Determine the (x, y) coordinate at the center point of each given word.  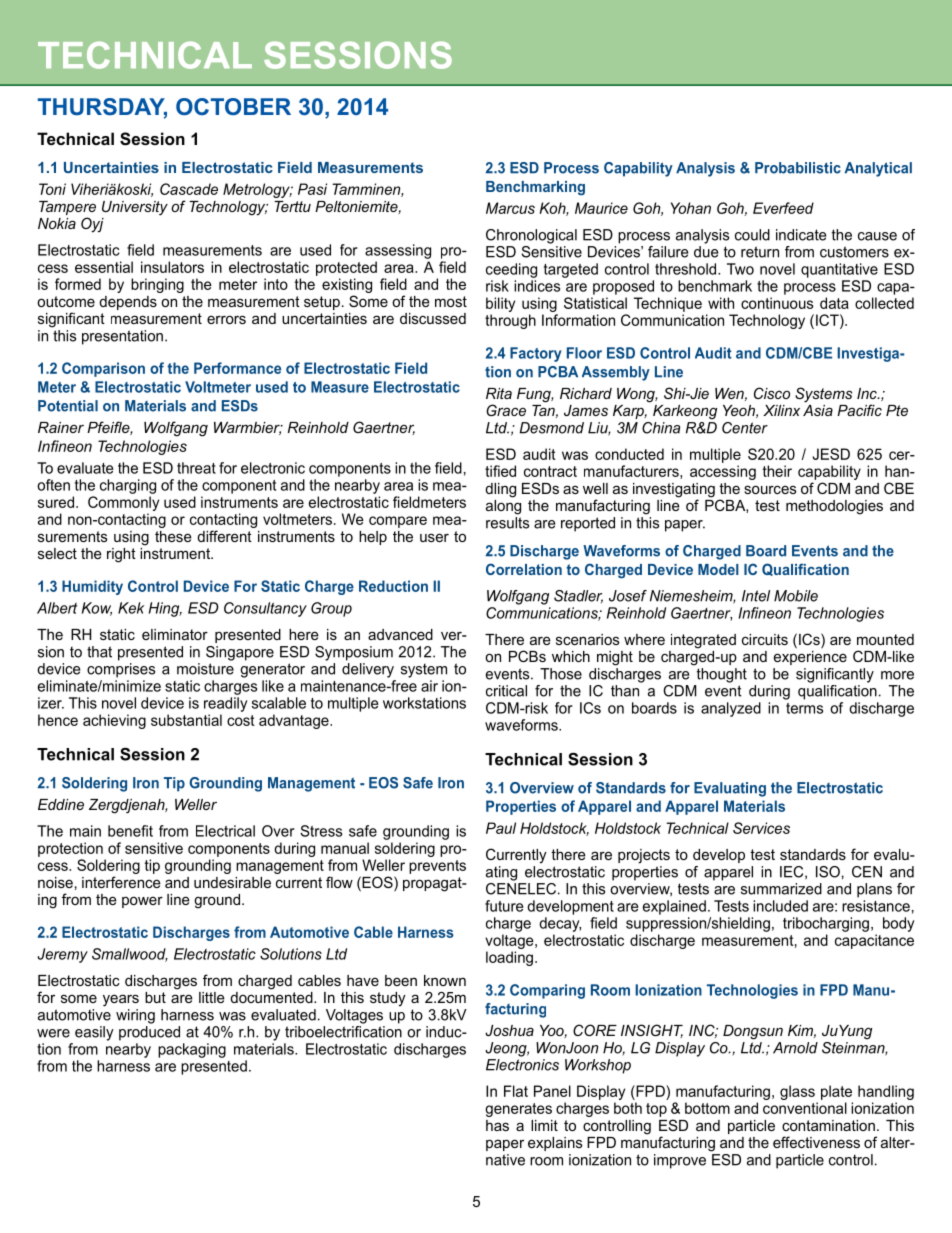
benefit (130, 831)
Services (761, 828)
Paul (501, 828)
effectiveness (816, 1142)
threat (196, 468)
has (497, 1125)
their (777, 471)
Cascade (189, 189)
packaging (192, 1050)
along (503, 506)
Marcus (510, 208)
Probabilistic (798, 168)
